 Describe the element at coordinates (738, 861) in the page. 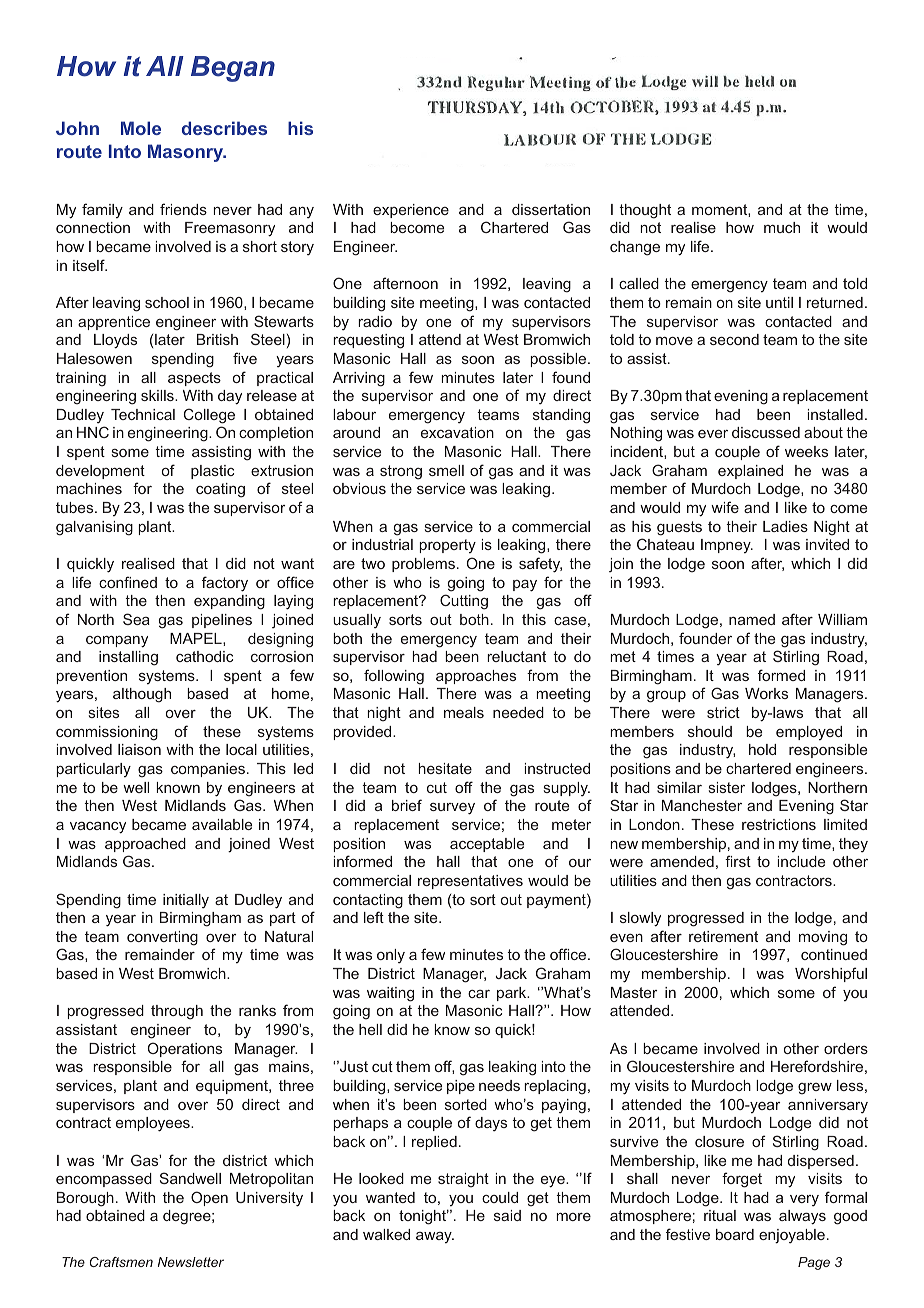

I see `first` at that location.
